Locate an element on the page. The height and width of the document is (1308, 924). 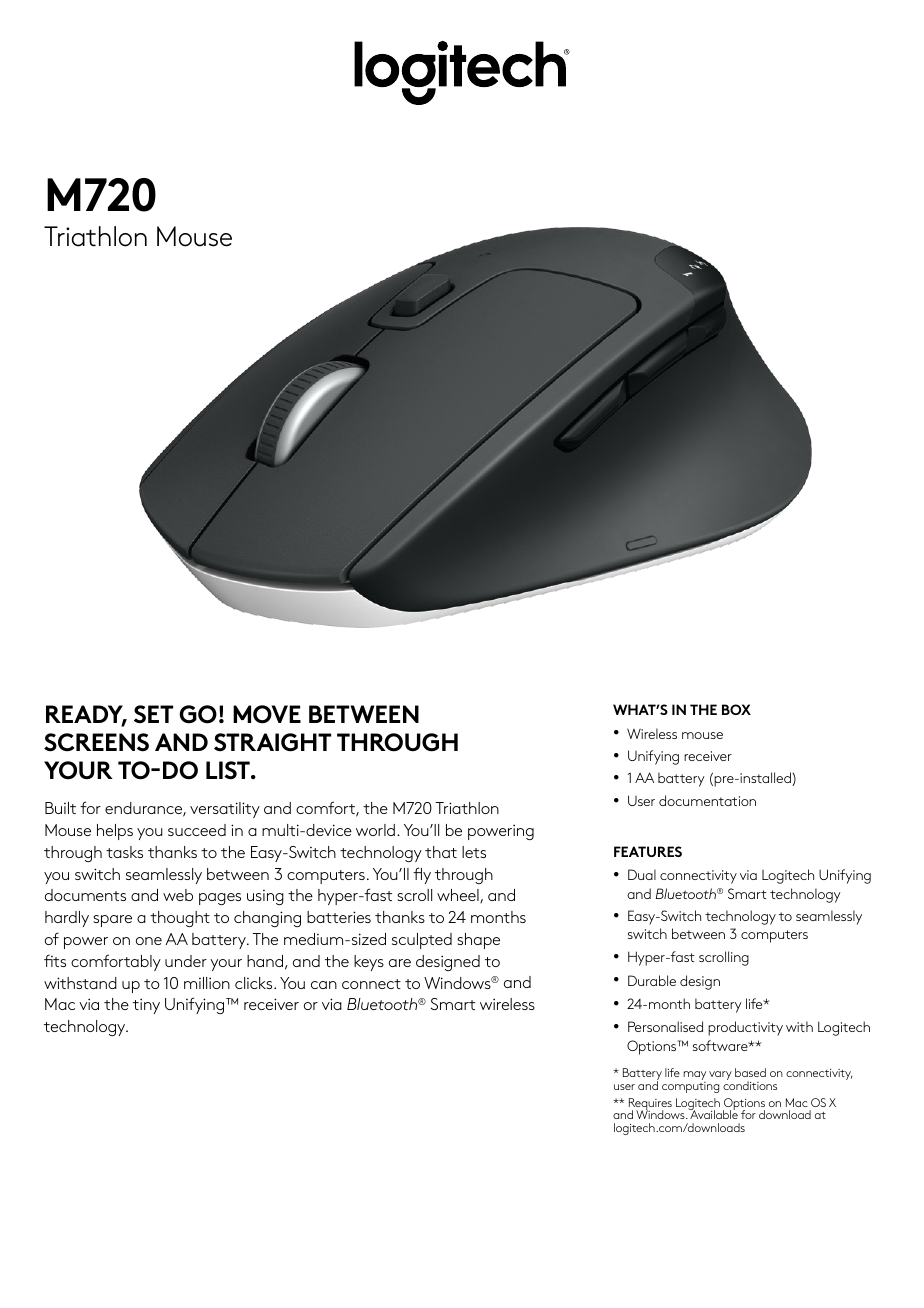
can is located at coordinates (324, 985).
